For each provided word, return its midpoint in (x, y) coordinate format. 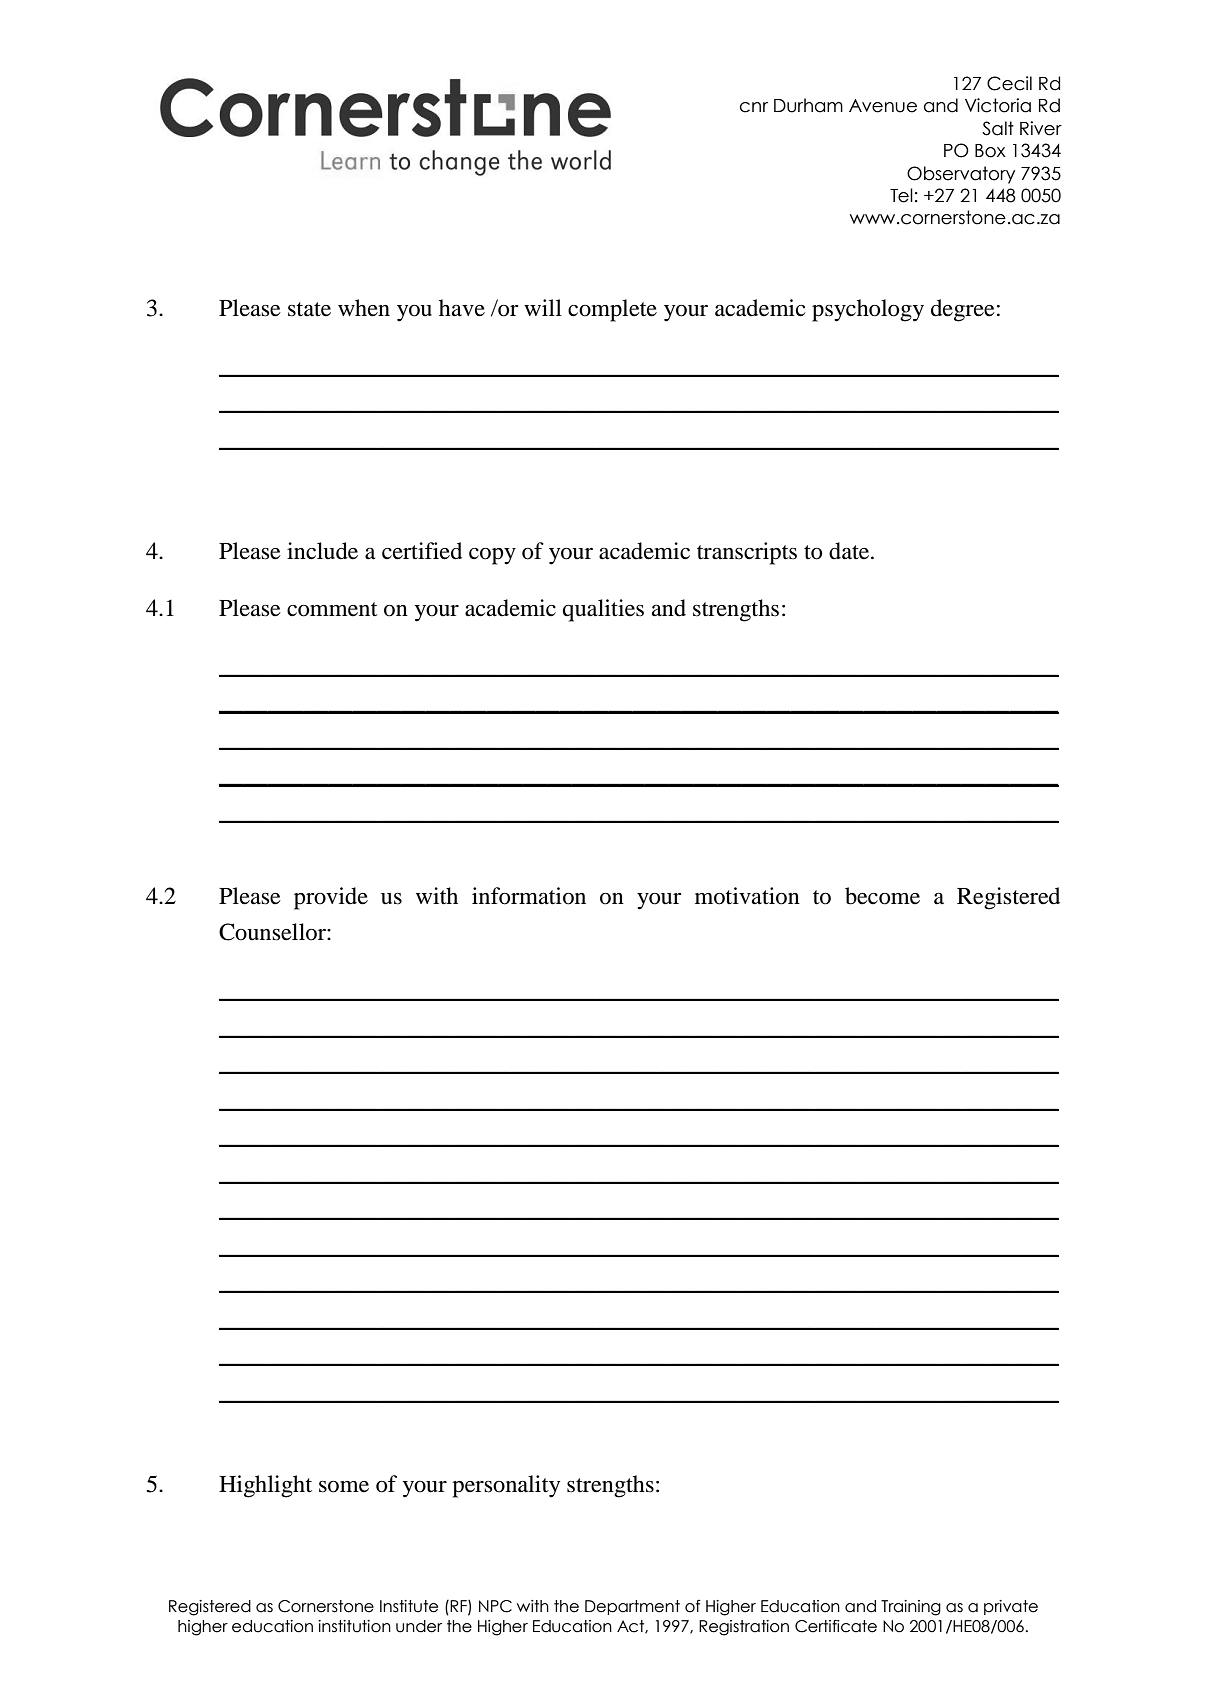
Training (911, 1608)
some (344, 1487)
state (309, 309)
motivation (747, 896)
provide (331, 898)
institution (354, 1626)
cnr (754, 107)
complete (612, 310)
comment (332, 609)
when (364, 308)
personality (506, 1486)
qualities (603, 610)
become (882, 896)
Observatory (961, 175)
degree (963, 310)
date (850, 551)
